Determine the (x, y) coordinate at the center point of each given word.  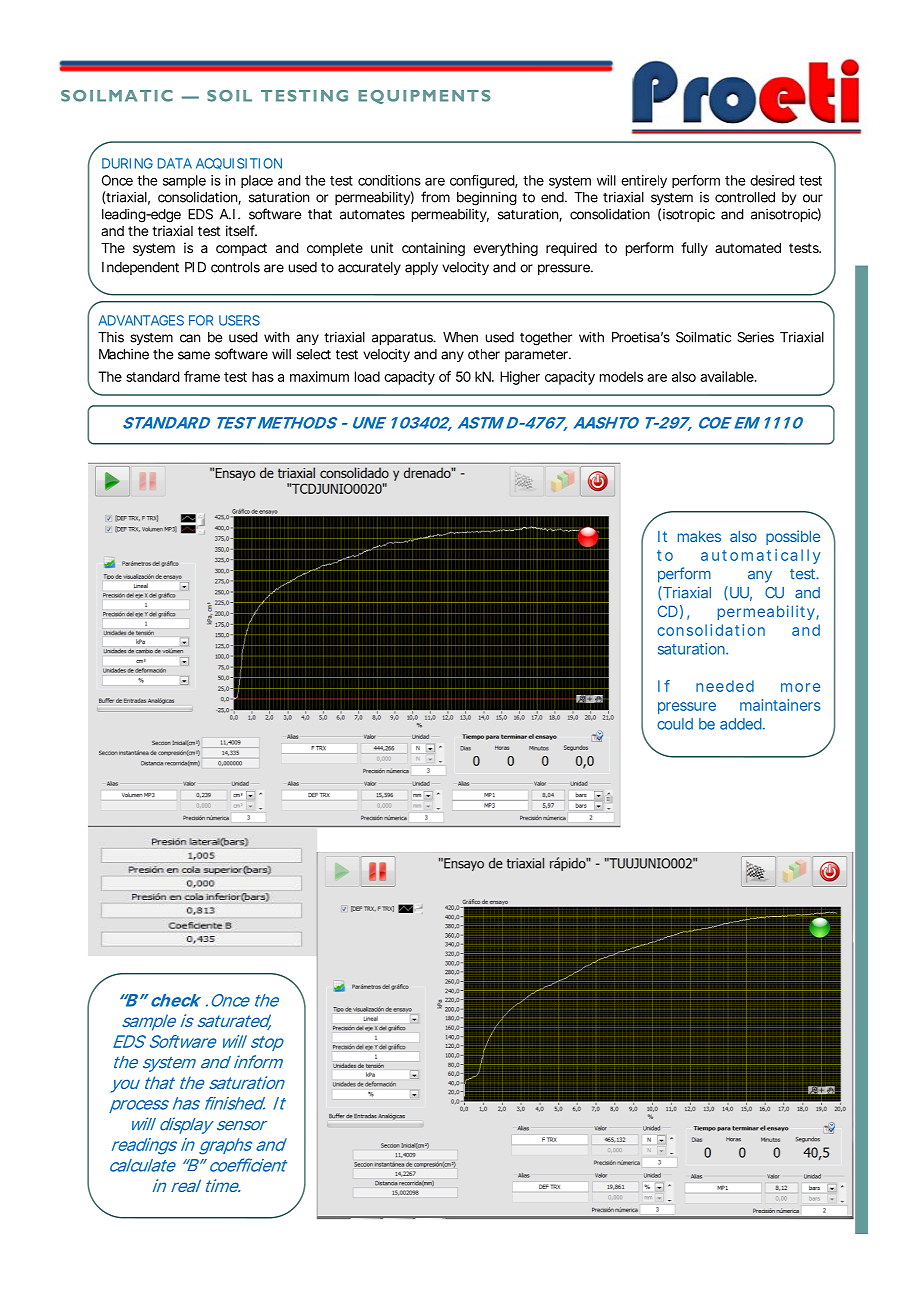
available (728, 376)
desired (772, 180)
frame (202, 376)
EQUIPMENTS (424, 97)
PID (195, 267)
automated (748, 248)
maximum (319, 376)
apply (421, 268)
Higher (520, 378)
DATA (175, 163)
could (675, 724)
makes (699, 536)
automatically (761, 556)
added (742, 724)
